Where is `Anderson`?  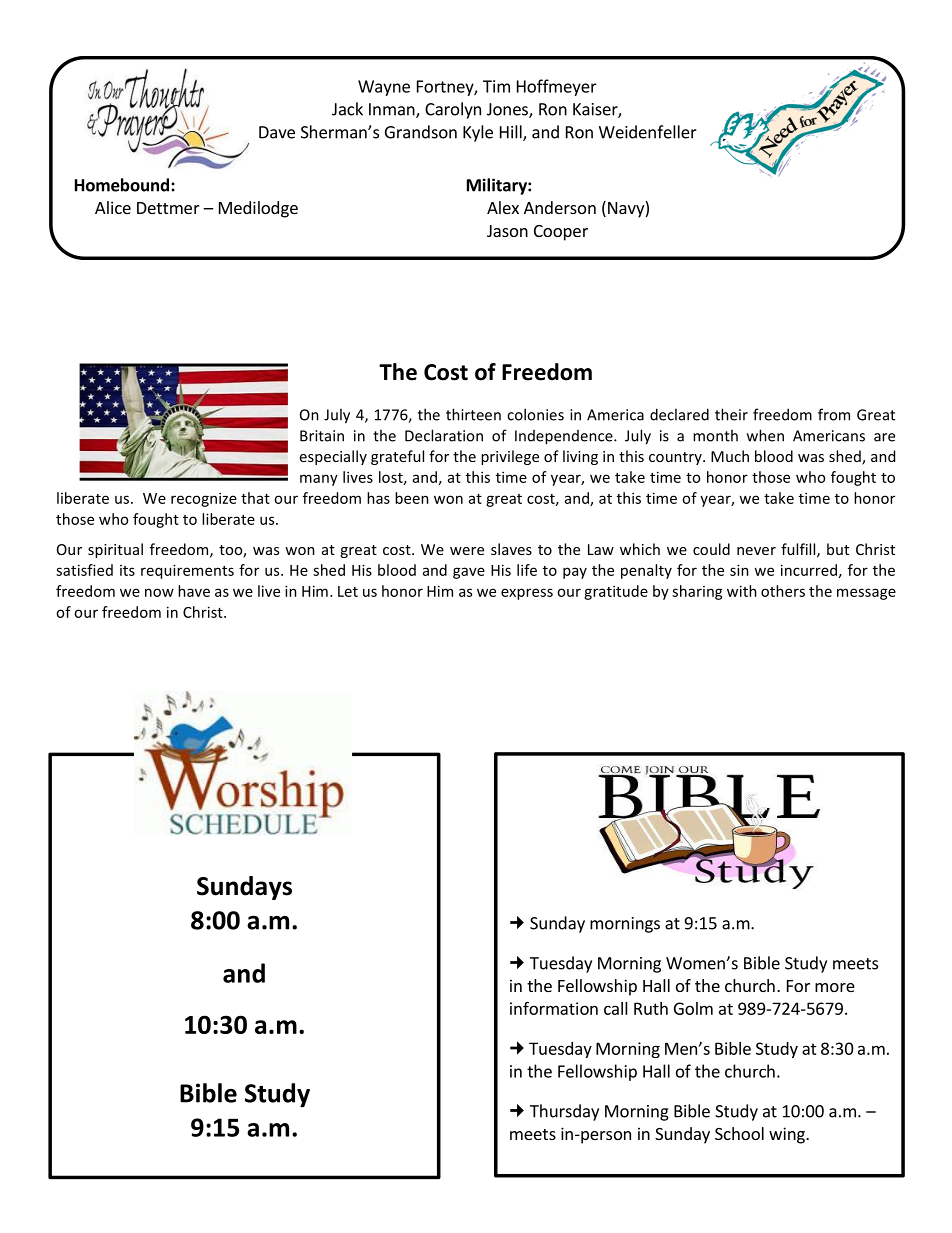 Anderson is located at coordinates (560, 207).
